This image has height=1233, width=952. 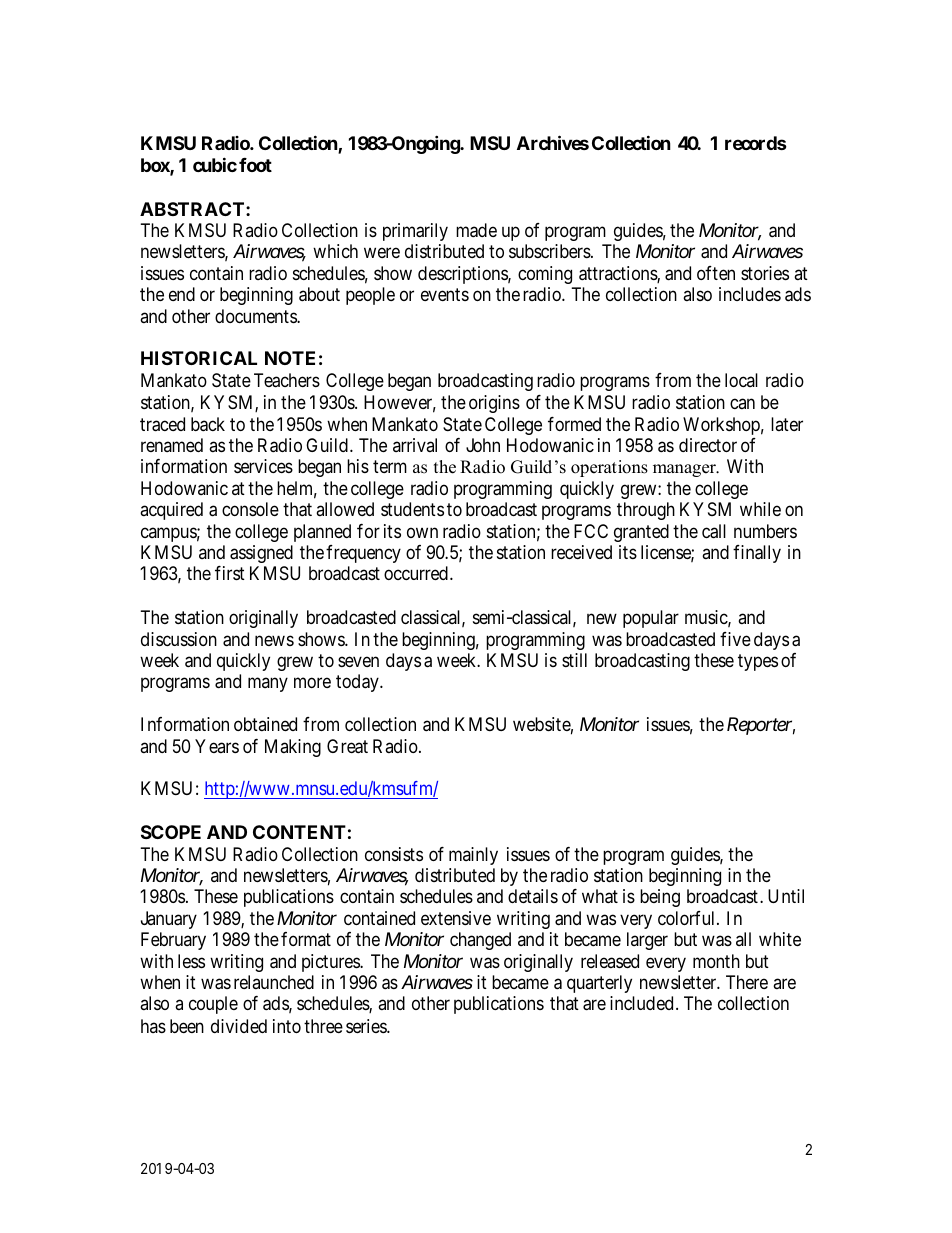 I want to click on There, so click(x=747, y=982).
